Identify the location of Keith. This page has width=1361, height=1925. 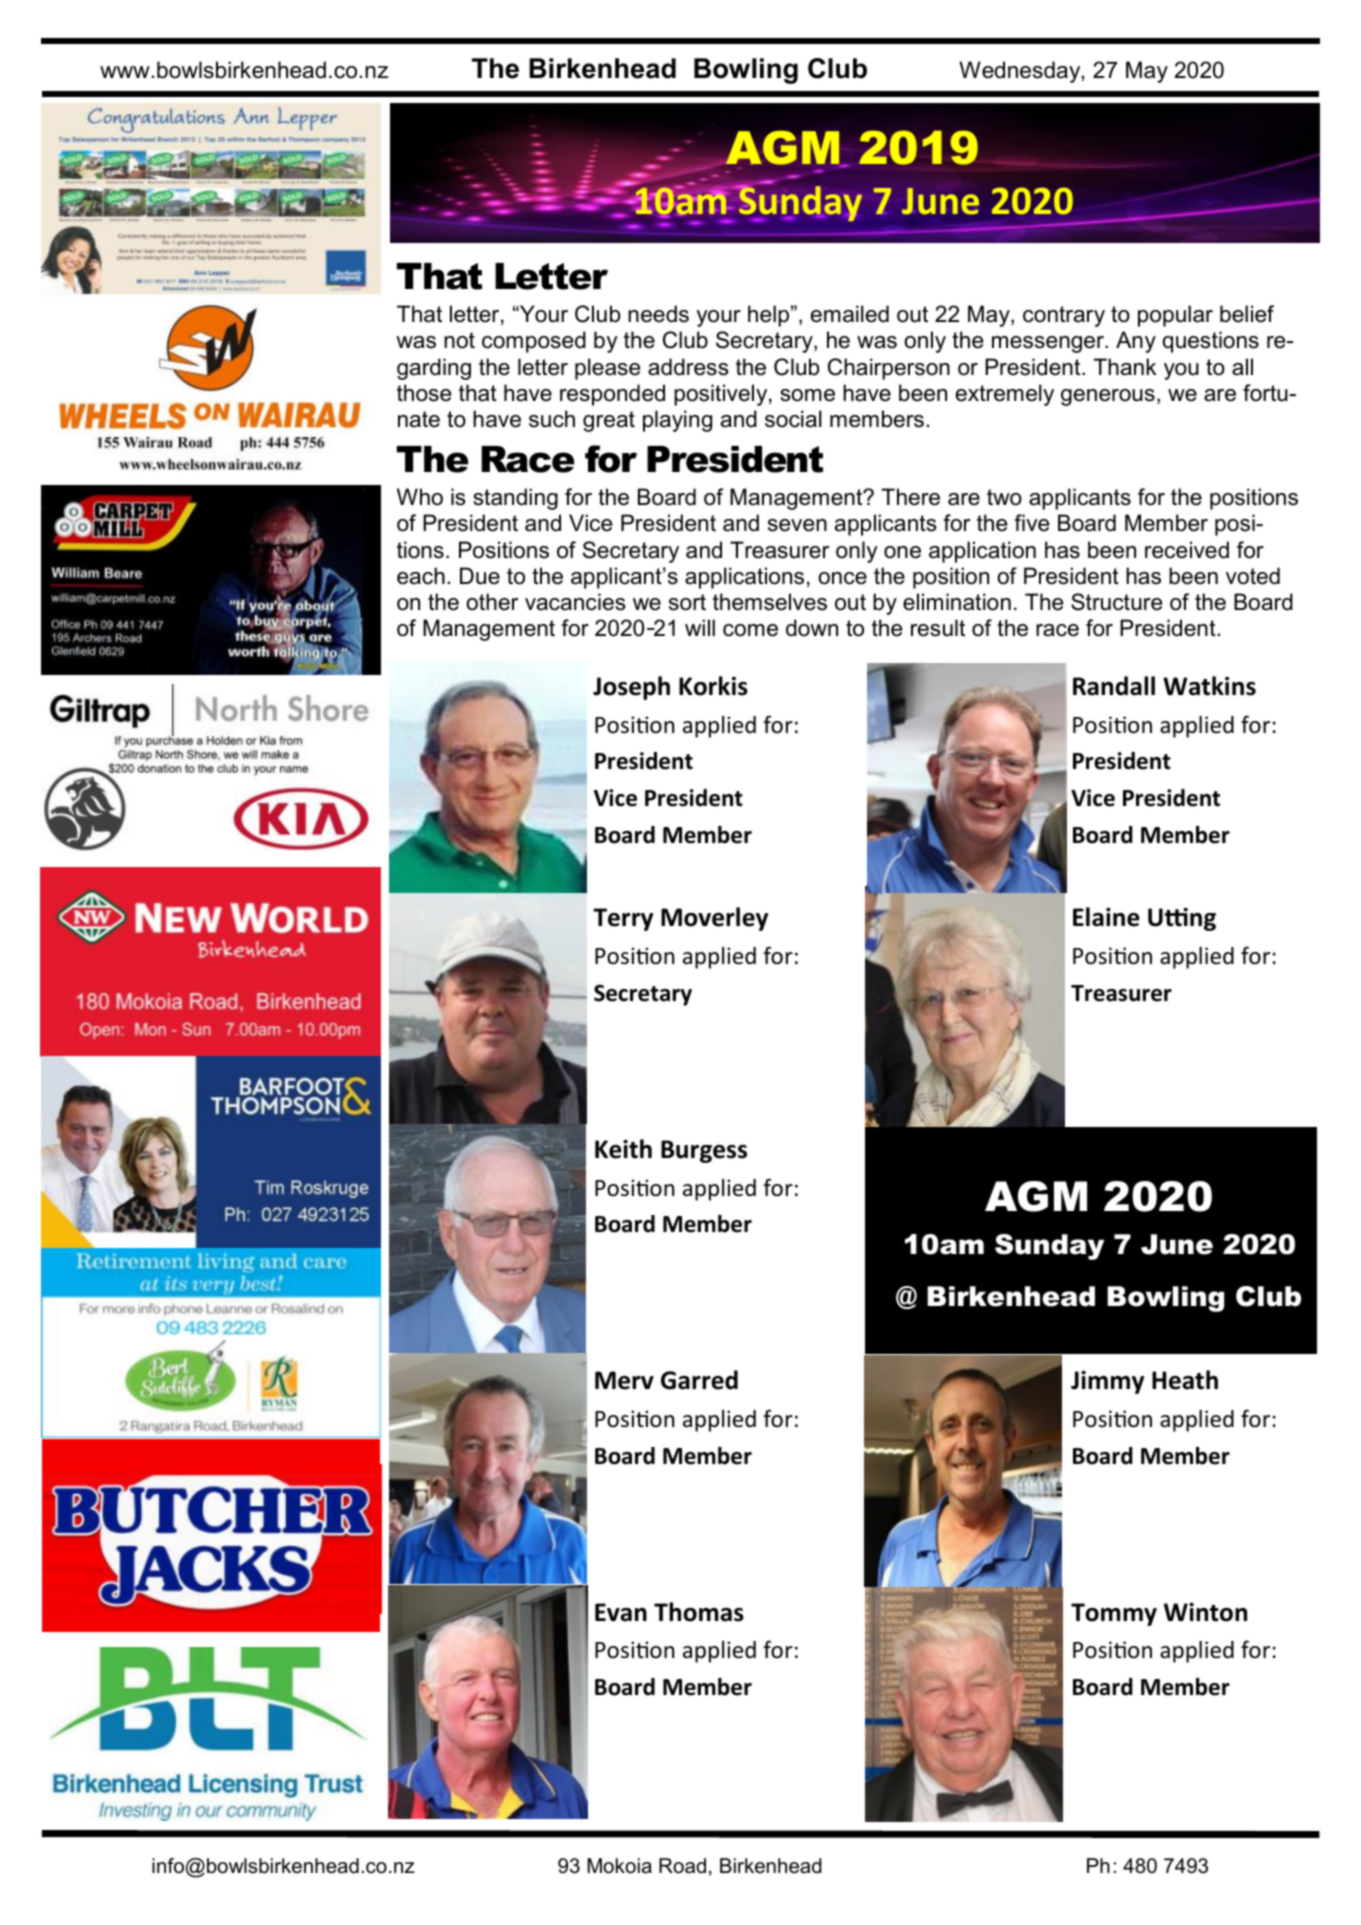
(623, 1149).
